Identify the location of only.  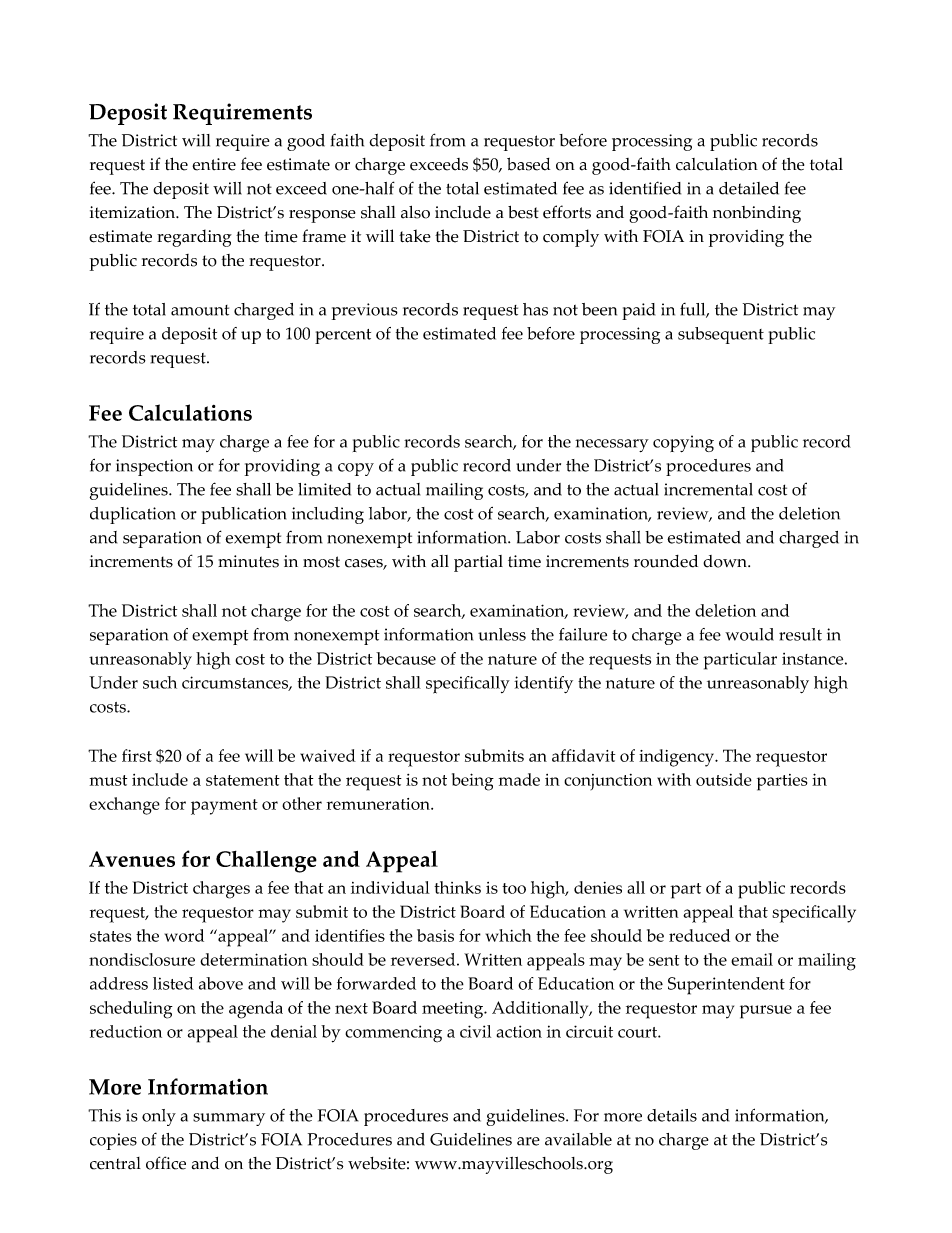
(159, 1117).
